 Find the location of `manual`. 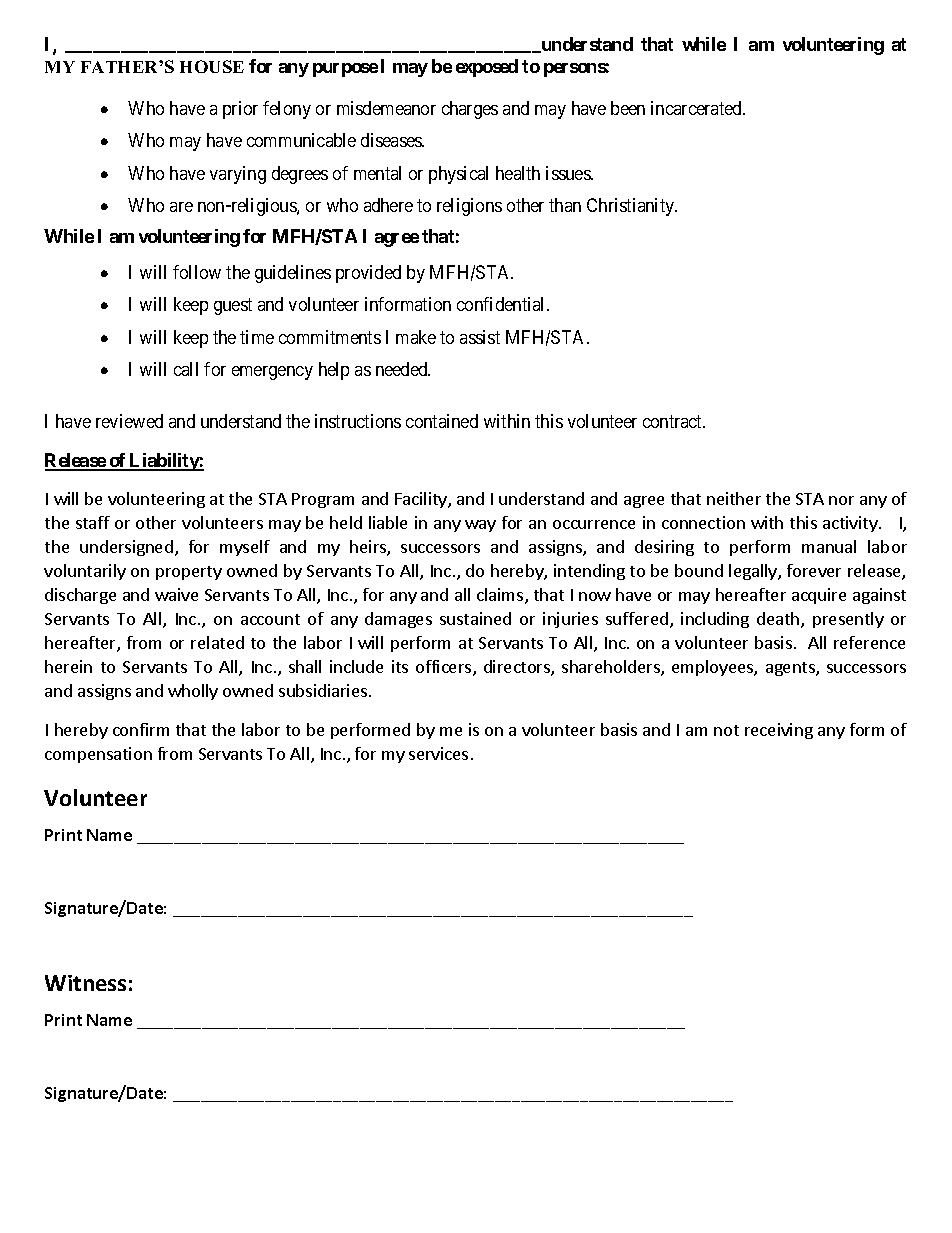

manual is located at coordinates (829, 546).
